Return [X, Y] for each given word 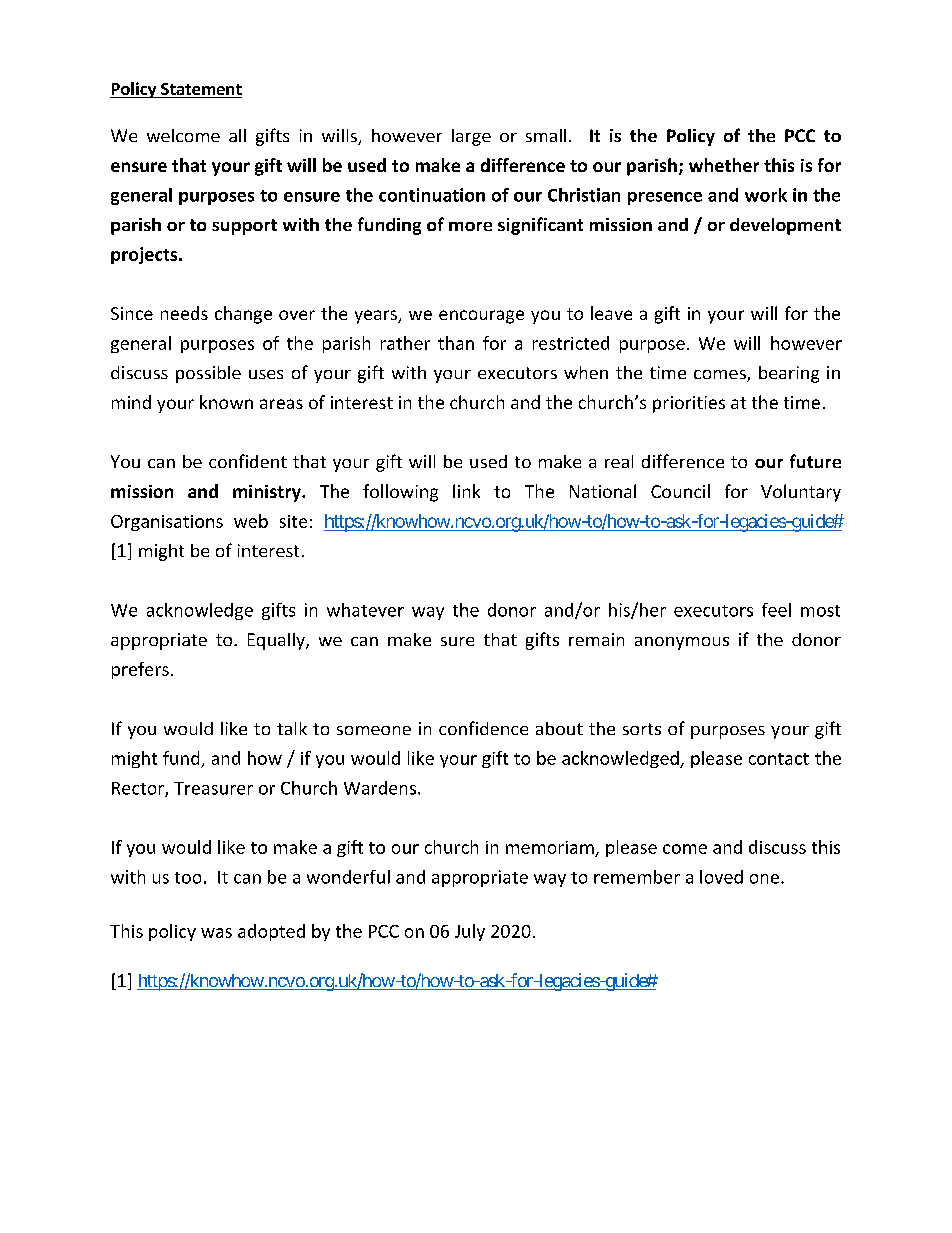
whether [724, 165]
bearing [789, 374]
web [251, 521]
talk [292, 728]
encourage [481, 317]
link [466, 491]
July [470, 932]
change [243, 315]
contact [779, 759]
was [216, 933]
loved [721, 877]
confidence [483, 728]
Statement [200, 90]
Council [680, 491]
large [471, 137]
